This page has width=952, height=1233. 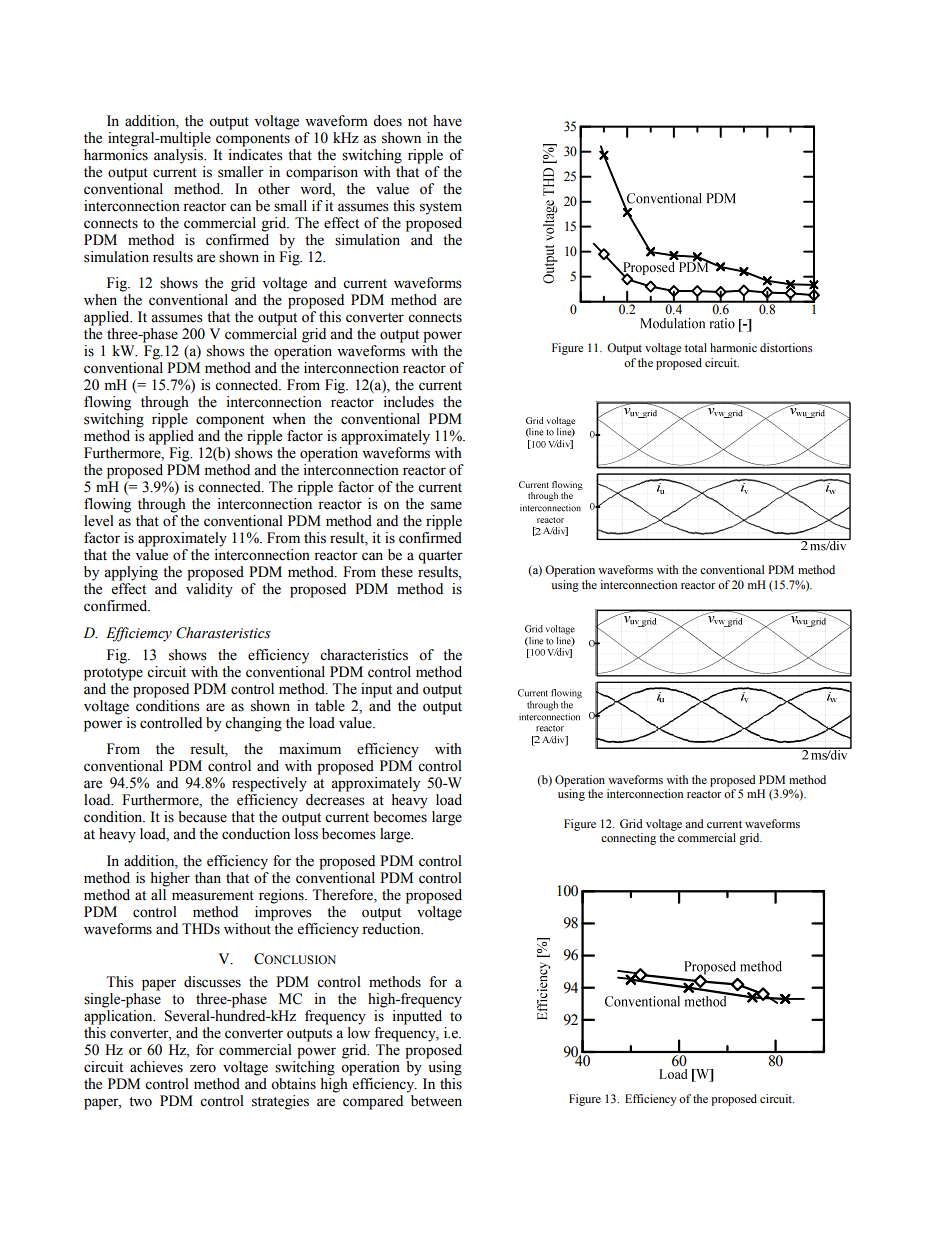 I want to click on system, so click(x=441, y=208).
